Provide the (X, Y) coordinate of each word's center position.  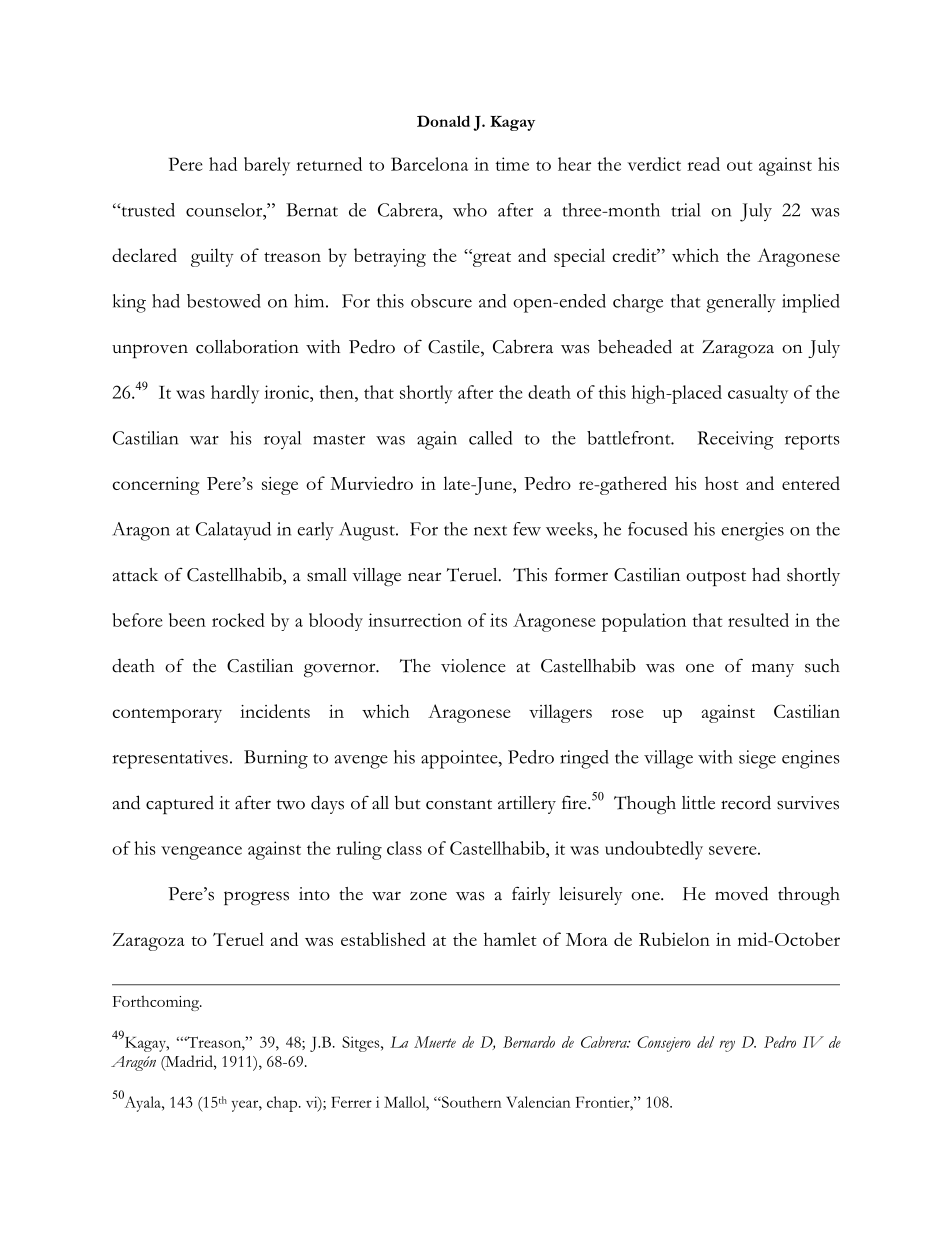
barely (267, 166)
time (512, 164)
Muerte (435, 1042)
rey (727, 1046)
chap (283, 1104)
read (703, 164)
